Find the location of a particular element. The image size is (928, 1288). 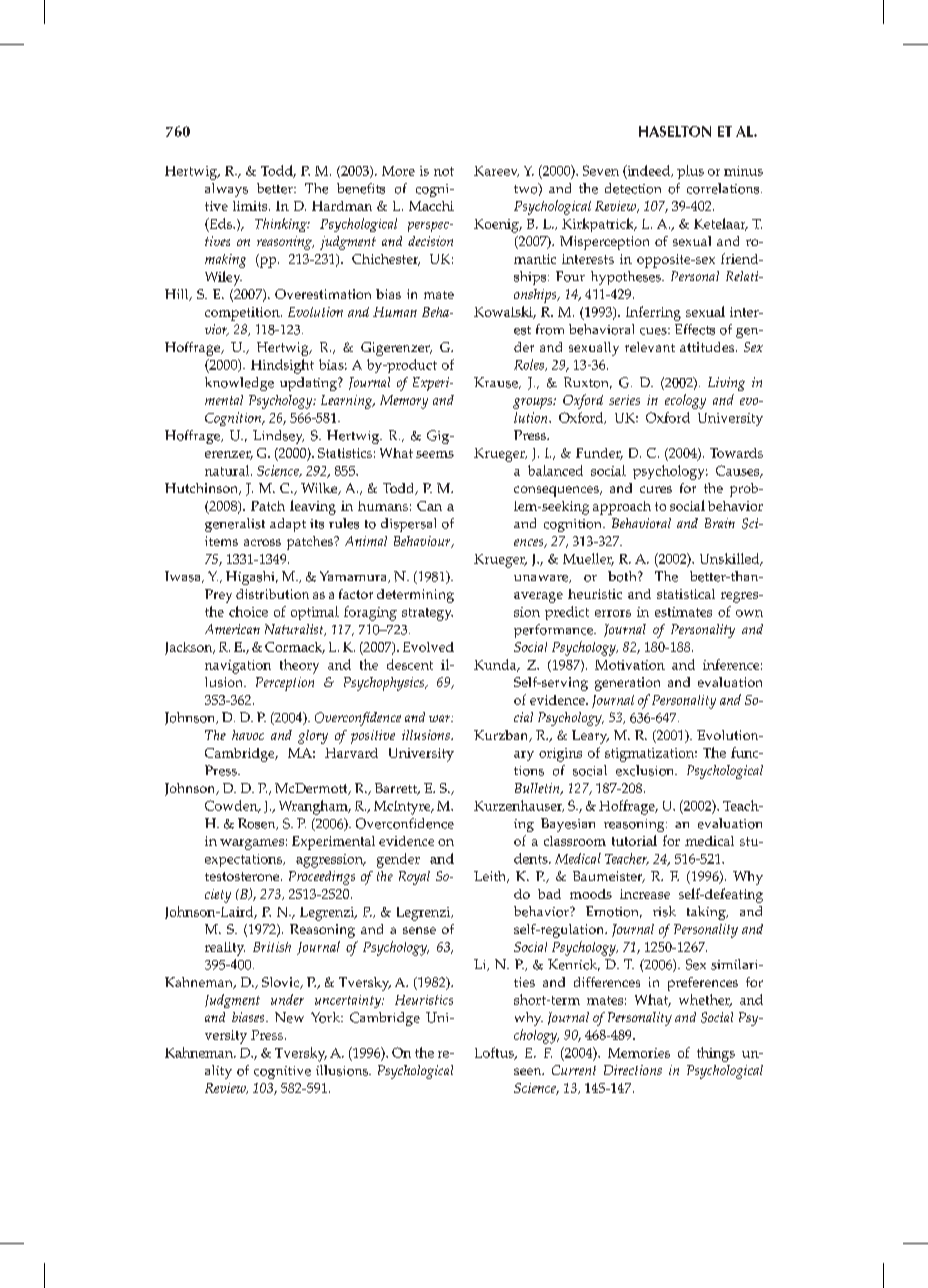

Barrett is located at coordinates (397, 789).
